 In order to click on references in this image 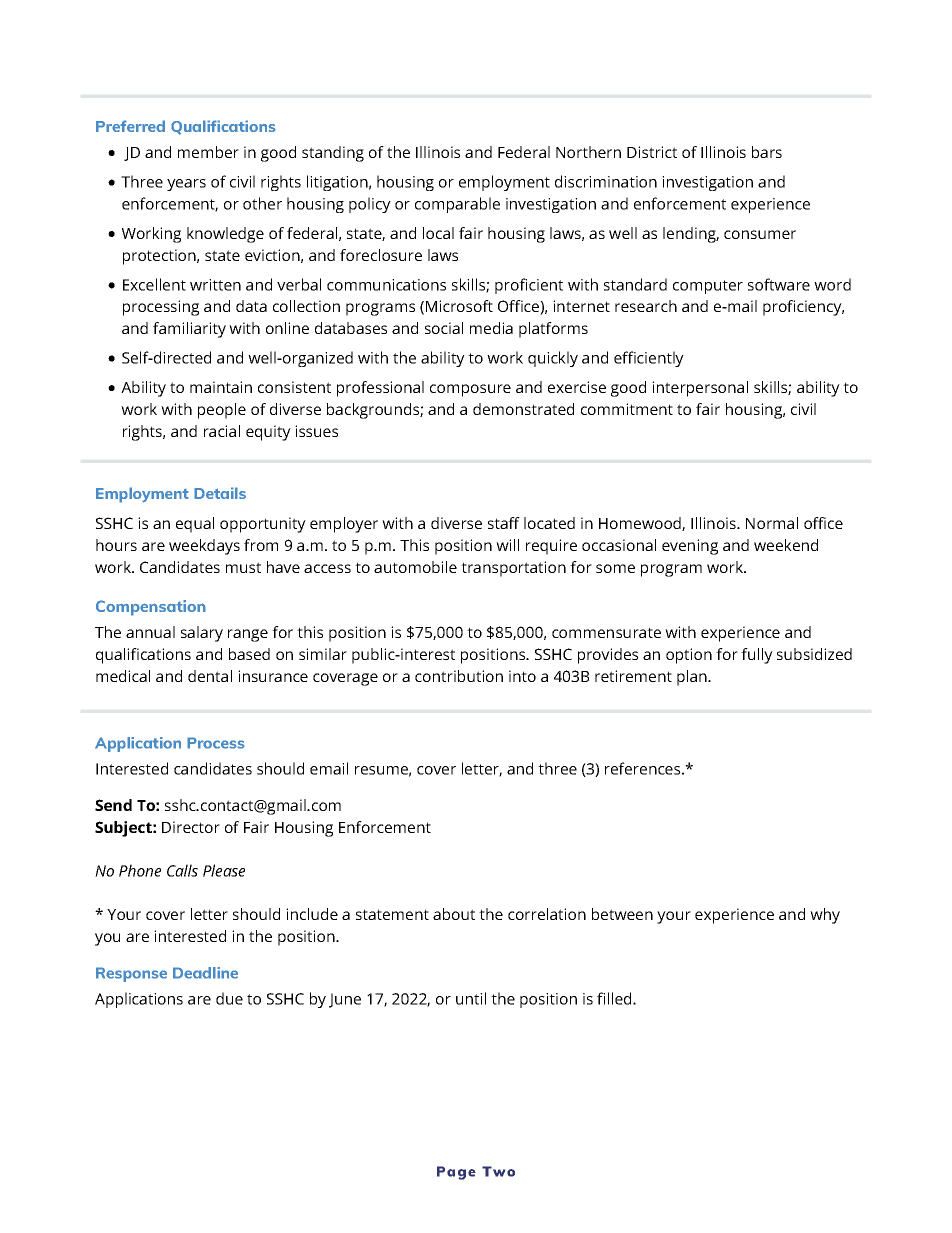, I will do `click(642, 768)`.
